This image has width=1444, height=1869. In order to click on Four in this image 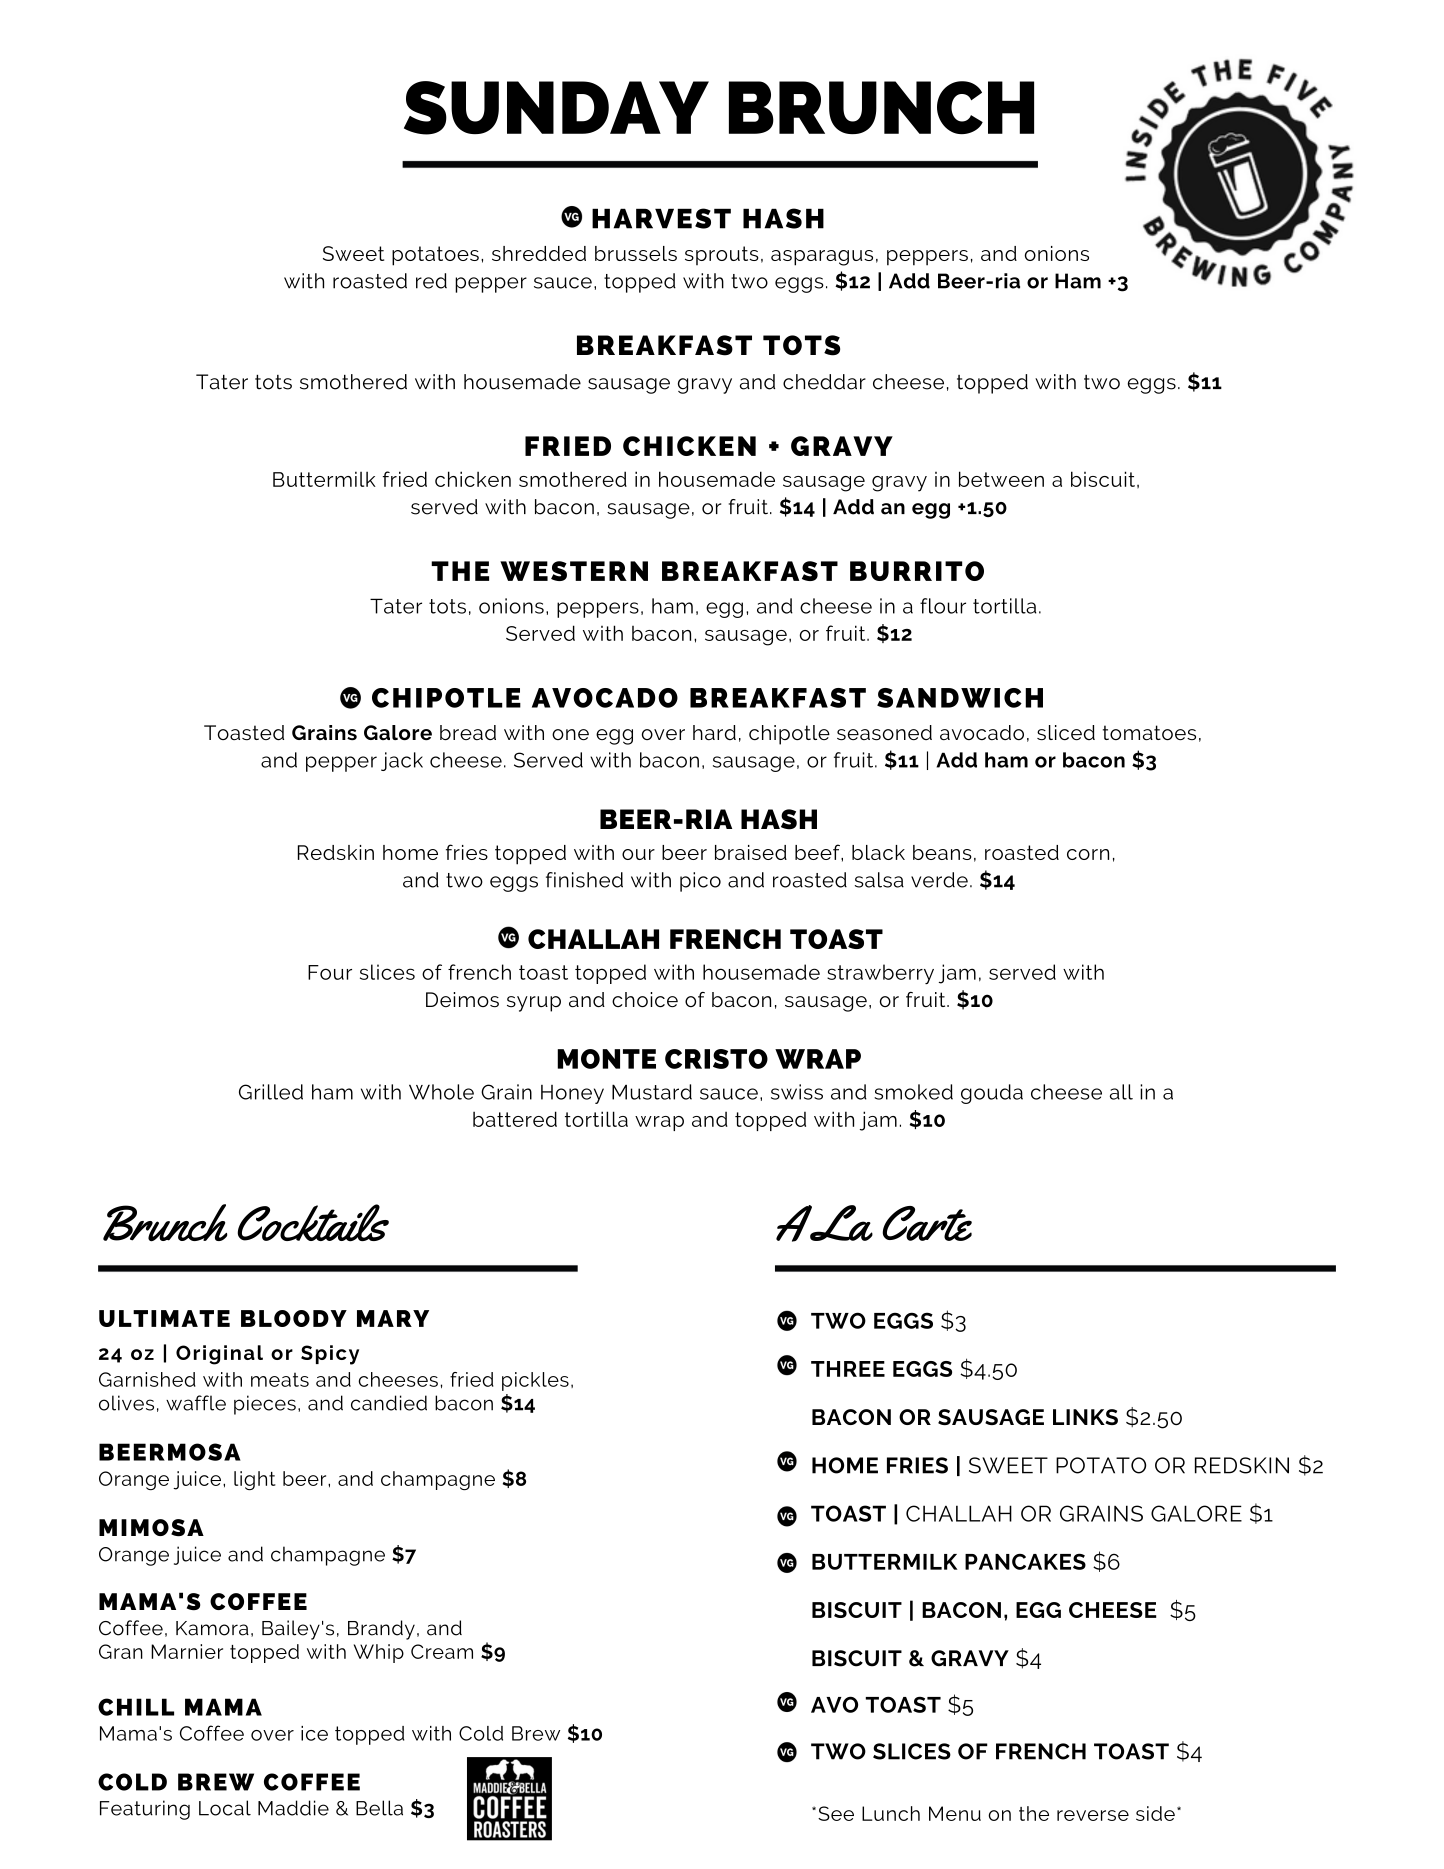, I will do `click(330, 972)`.
